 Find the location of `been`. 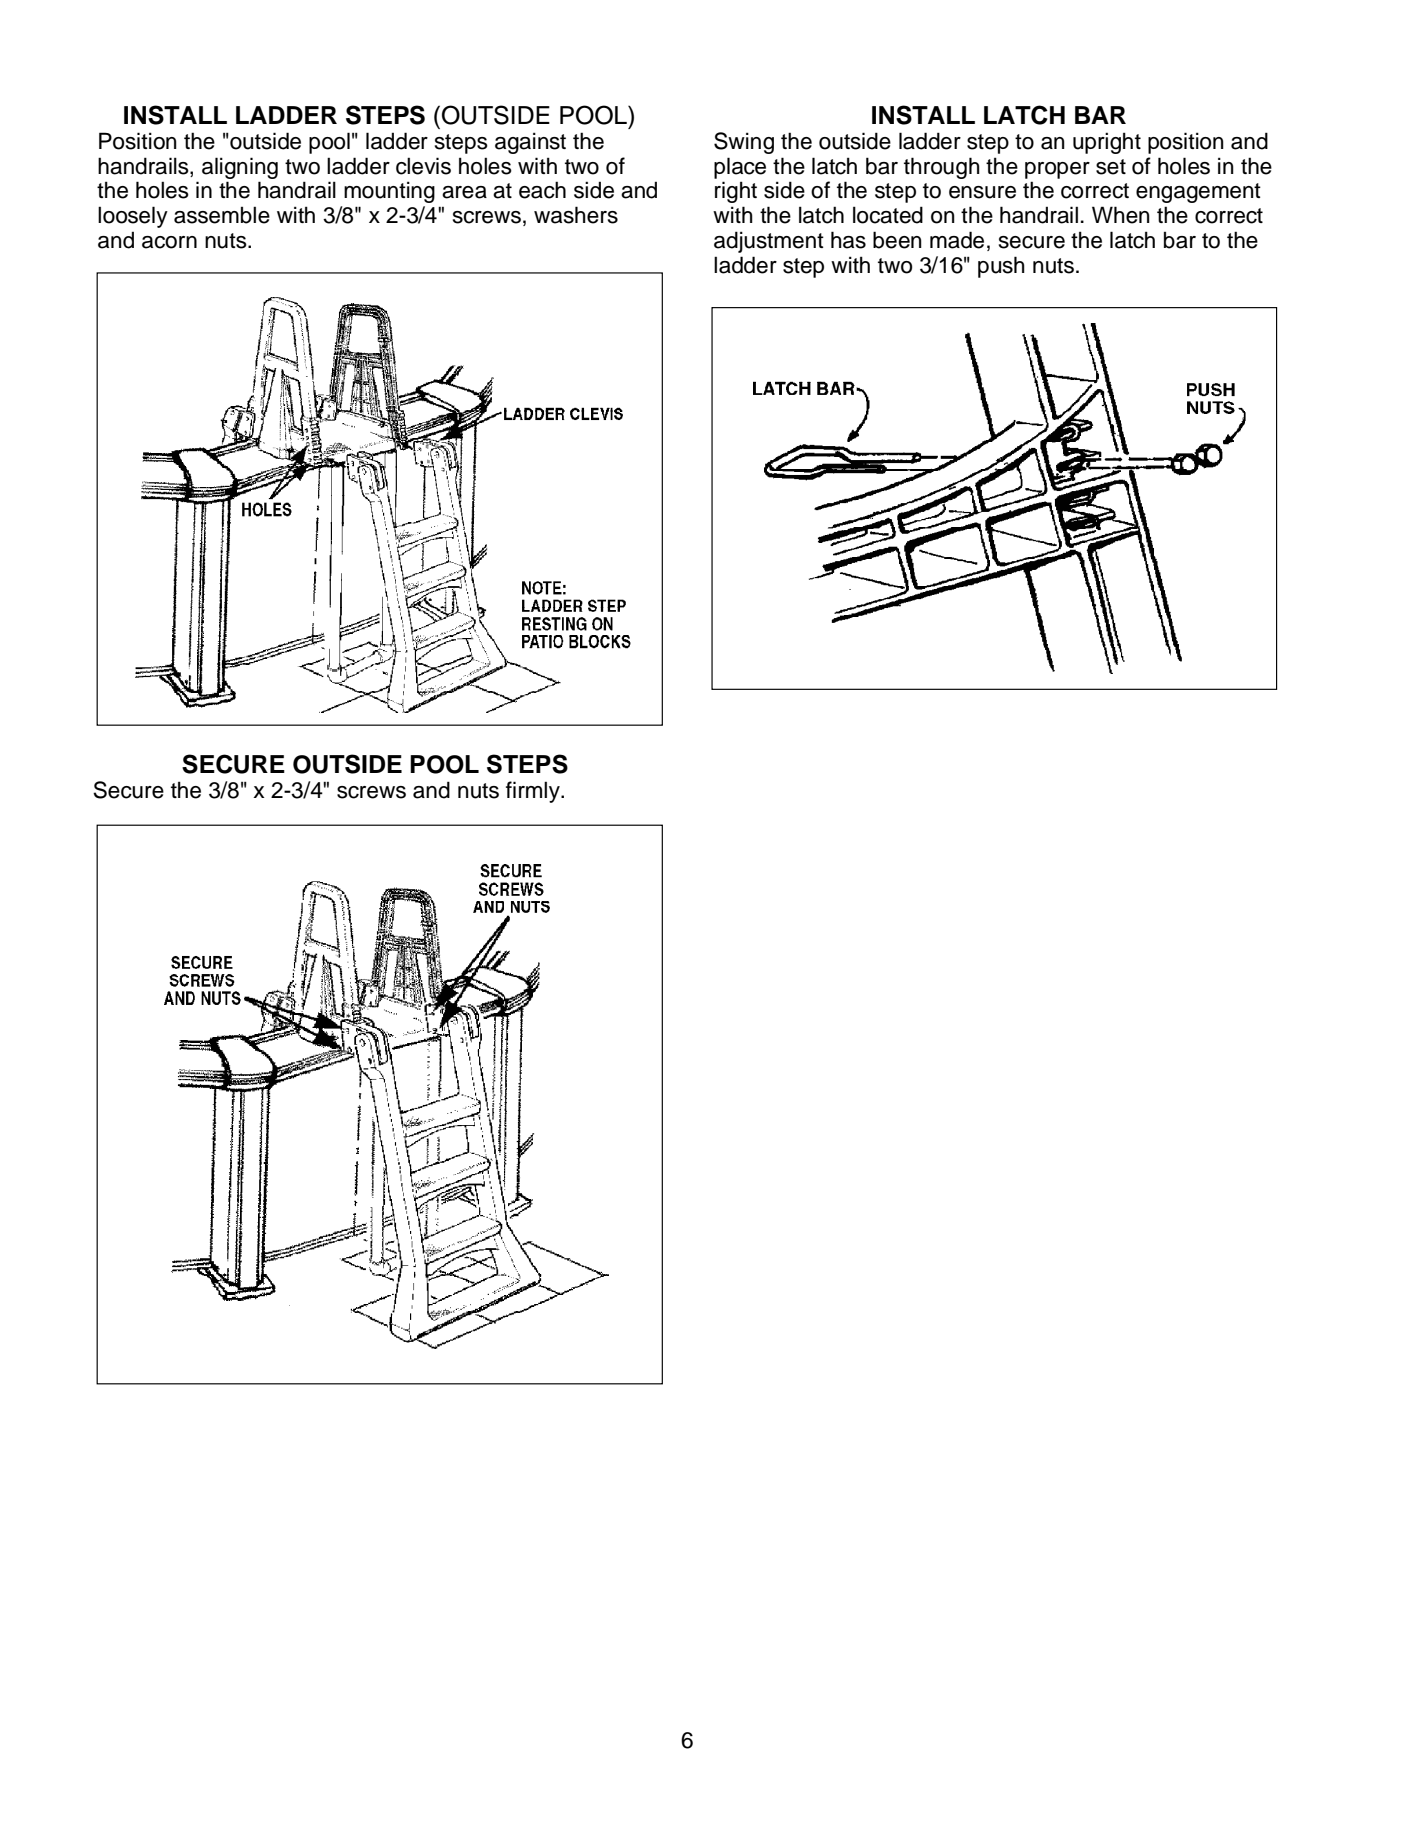

been is located at coordinates (897, 240).
